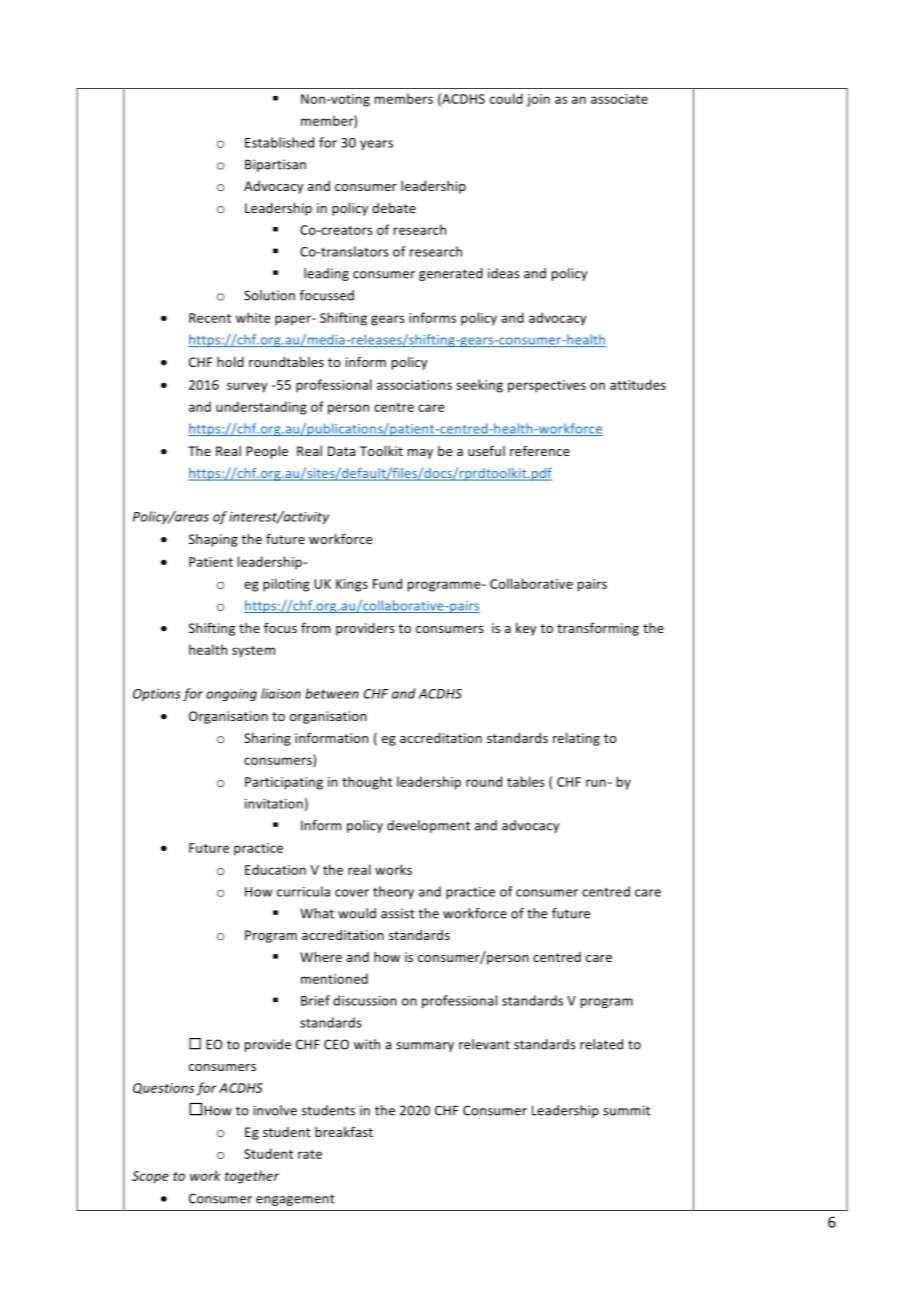 The width and height of the screenshot is (924, 1308). Describe the element at coordinates (344, 1131) in the screenshot. I see `breakfast` at that location.
